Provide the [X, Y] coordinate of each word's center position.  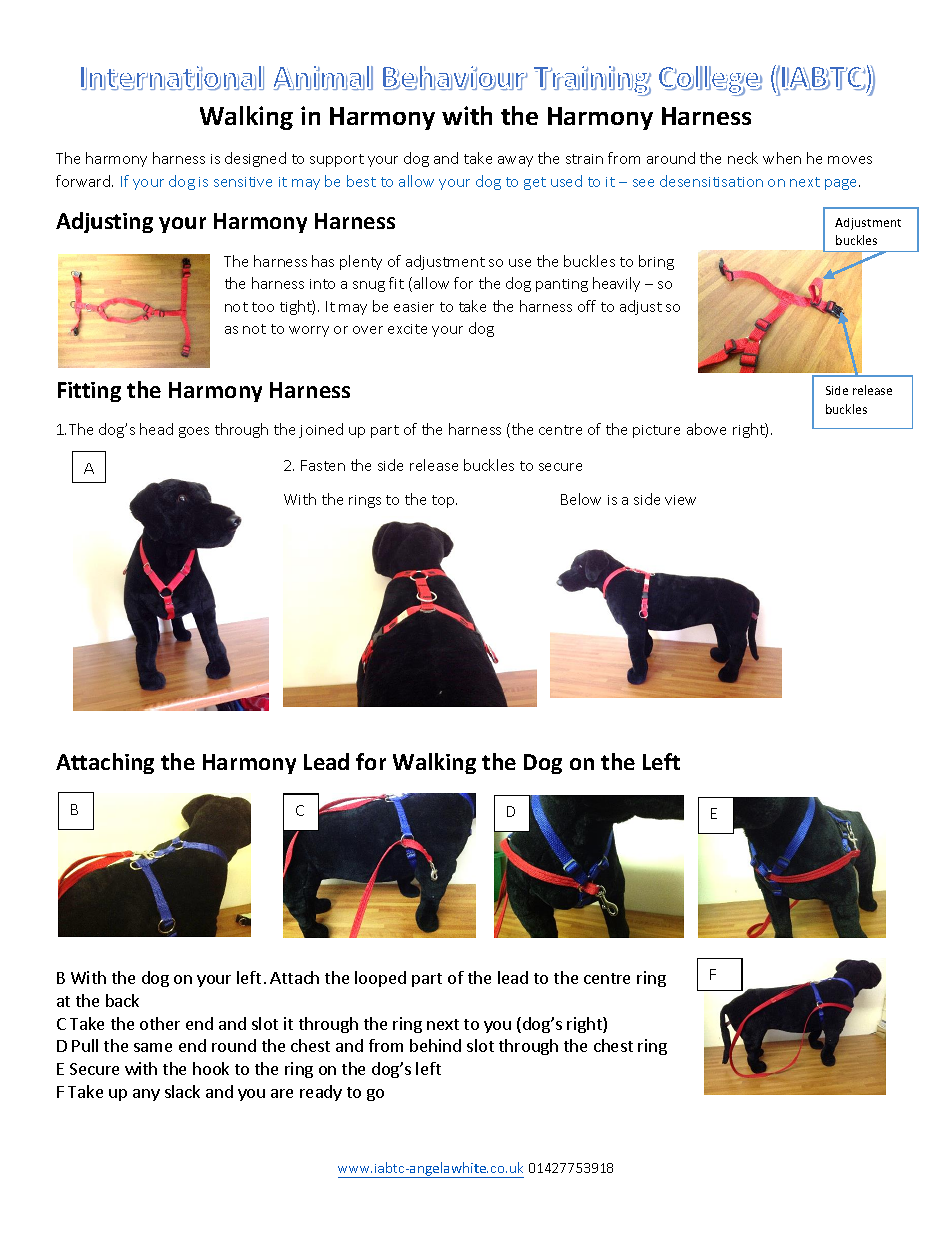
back [122, 1000]
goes [194, 432]
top [444, 501]
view [680, 500]
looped [380, 979]
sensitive [243, 182]
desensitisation [711, 181]
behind [435, 1045]
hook [211, 1068]
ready [321, 1093]
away [515, 161]
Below [581, 499]
